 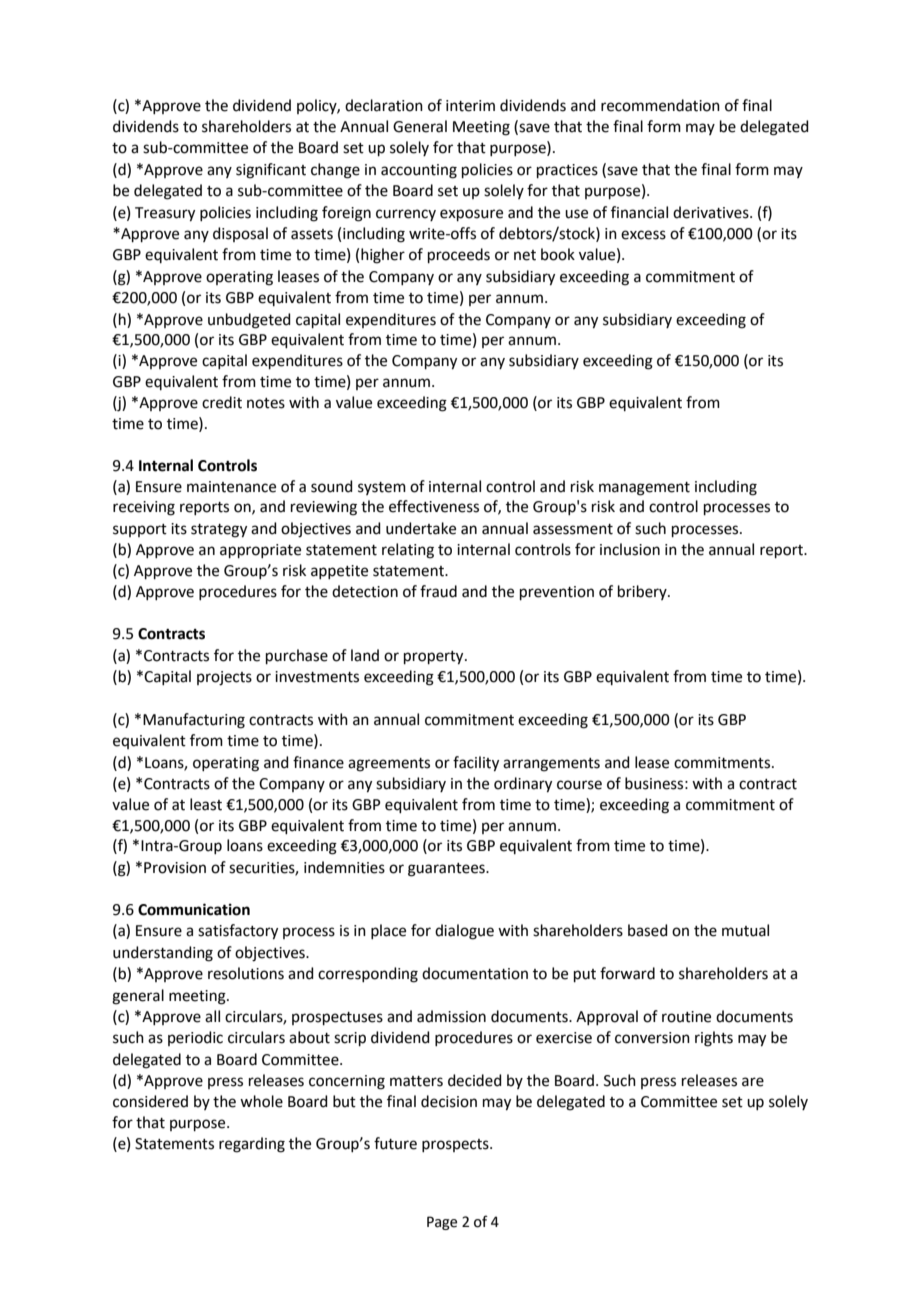 I want to click on significant, so click(x=271, y=171).
